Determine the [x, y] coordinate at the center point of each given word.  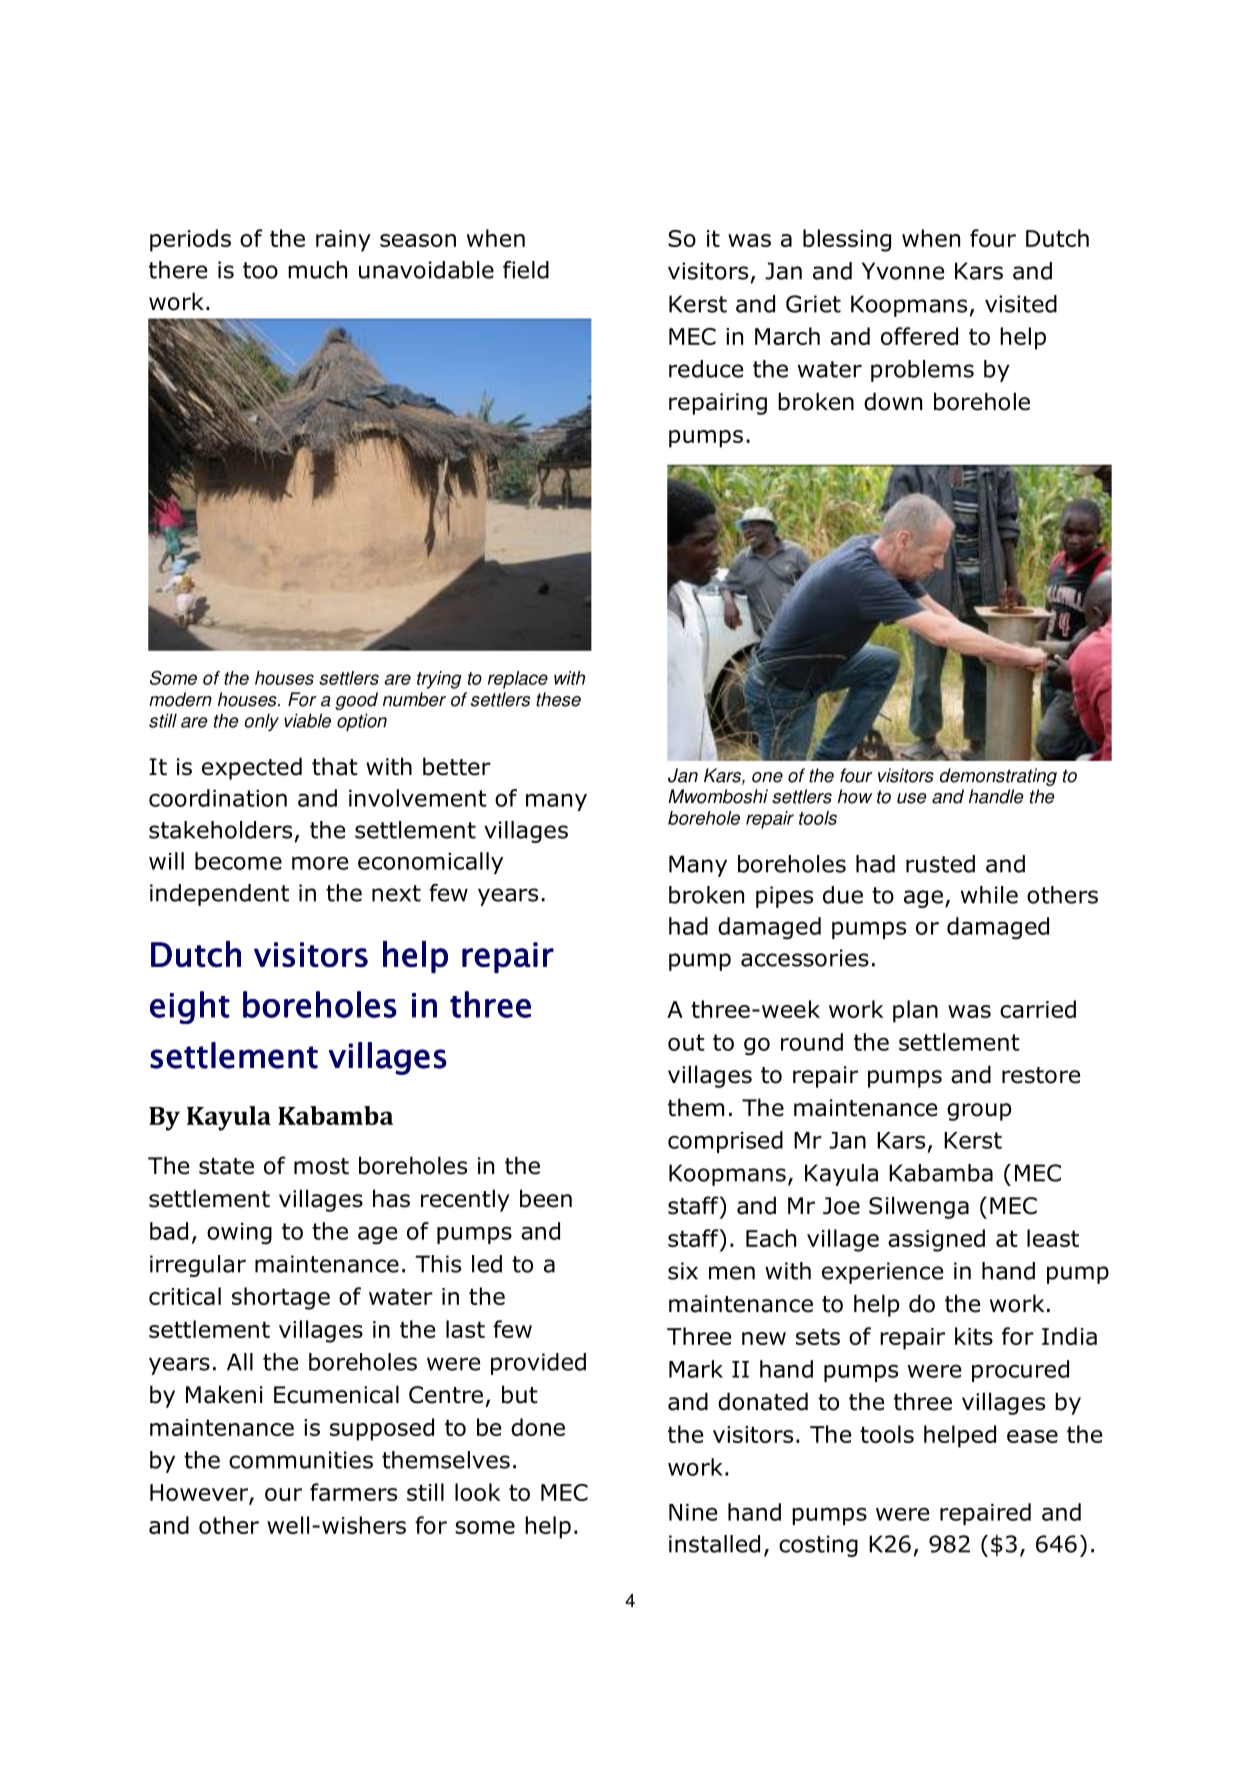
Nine [693, 1512]
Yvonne [903, 271]
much [317, 270]
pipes [784, 897]
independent [219, 895]
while [989, 895]
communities [301, 1460]
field [526, 270]
